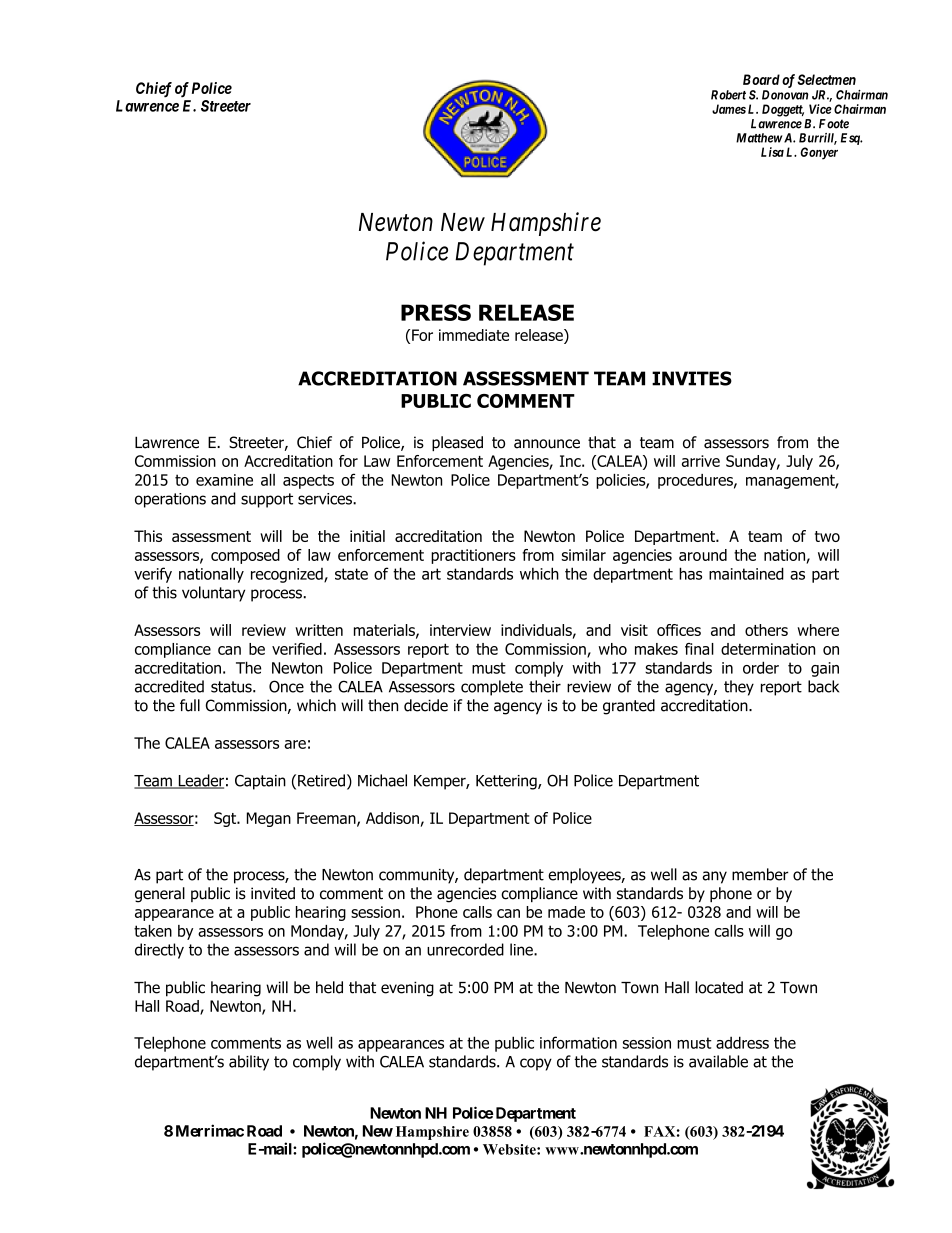  What do you see at coordinates (718, 1061) in the screenshot?
I see `available` at bounding box center [718, 1061].
